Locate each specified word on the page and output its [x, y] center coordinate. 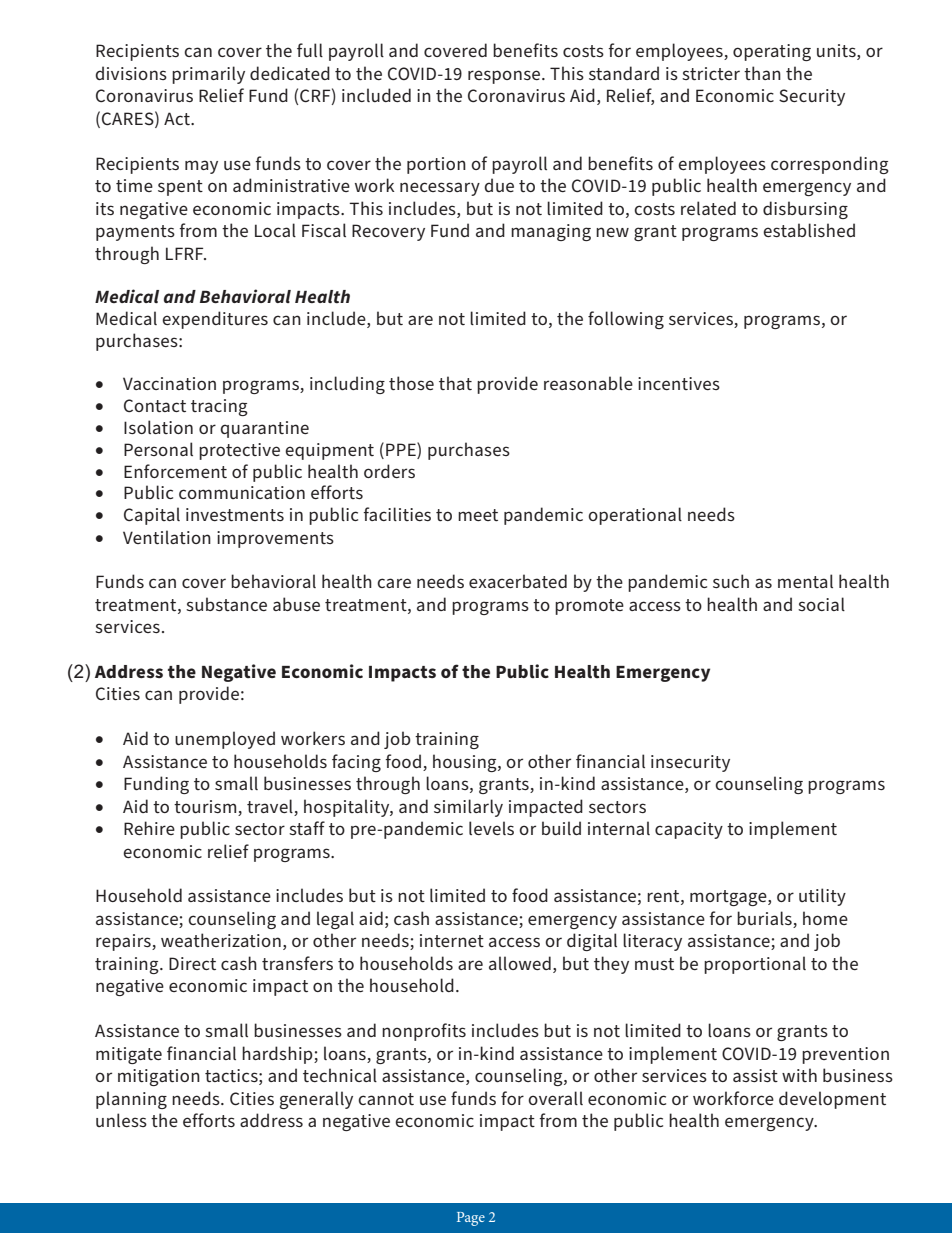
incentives [679, 383]
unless [121, 1120]
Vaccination [169, 383]
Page [471, 1219]
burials [765, 919]
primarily [208, 75]
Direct [192, 963]
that [455, 383]
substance [226, 604]
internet [452, 940]
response [505, 77]
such [731, 581]
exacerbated [518, 581]
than [762, 73]
